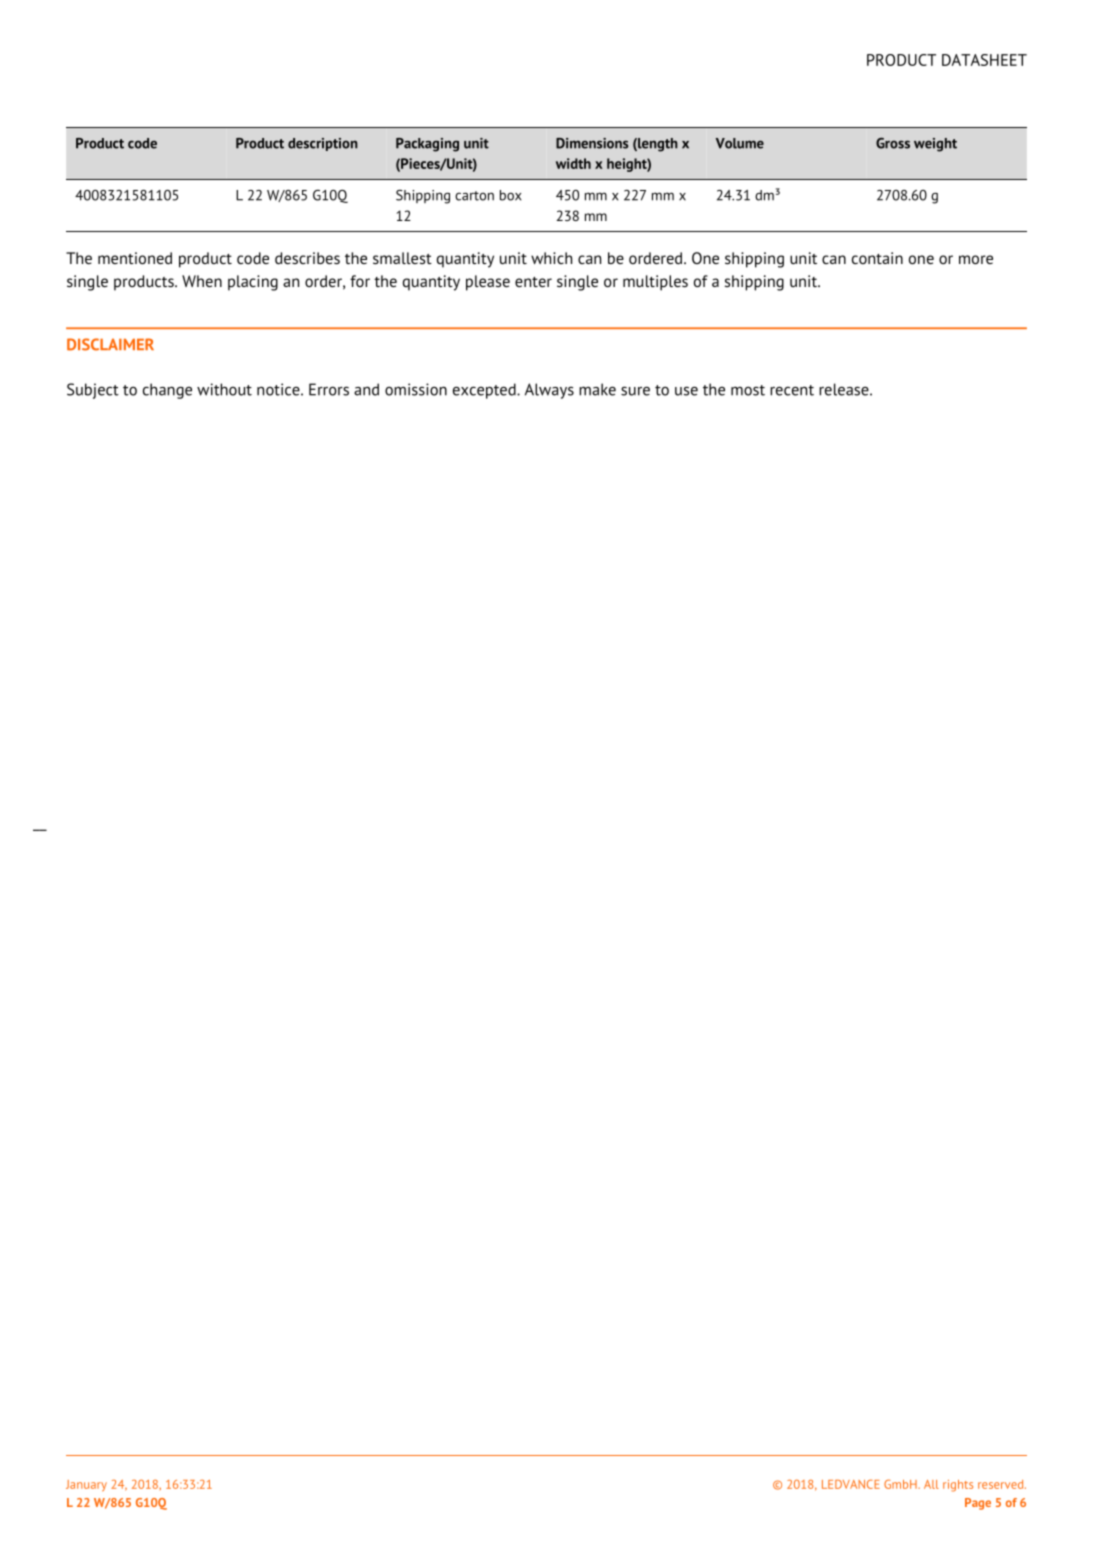  Describe the element at coordinates (86, 1485) in the screenshot. I see `January` at that location.
